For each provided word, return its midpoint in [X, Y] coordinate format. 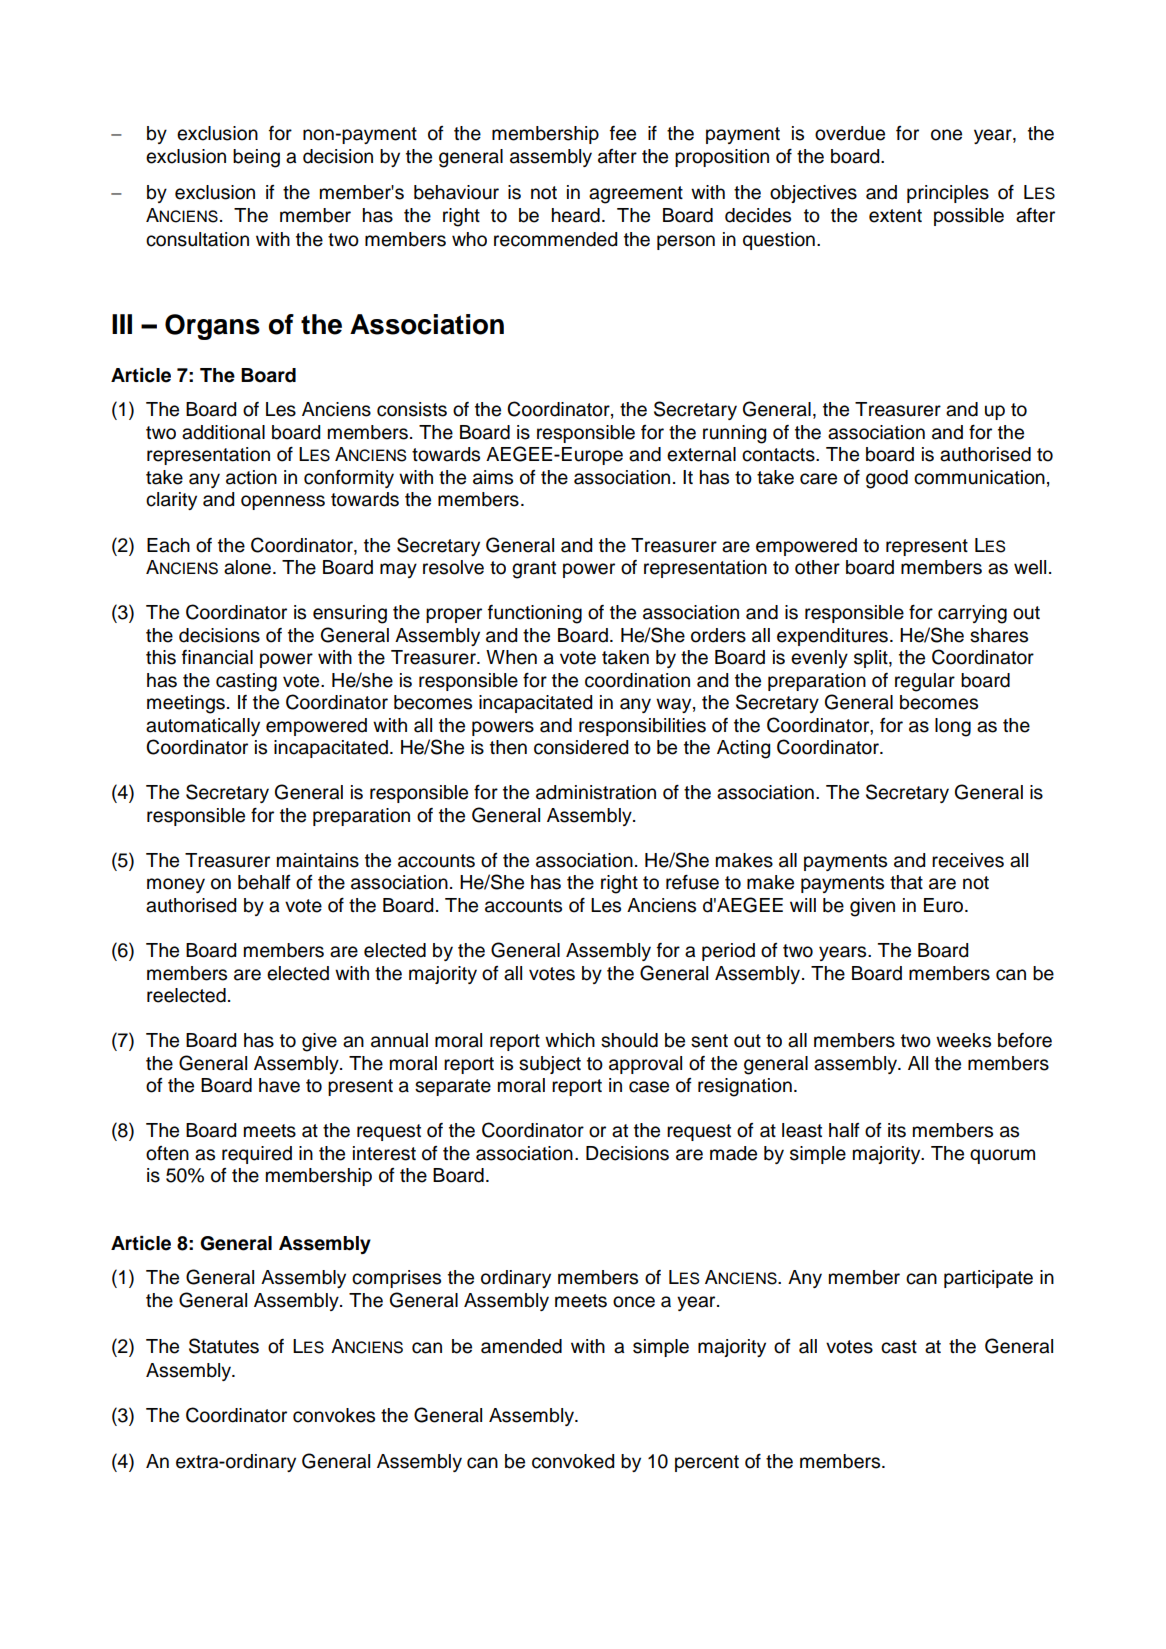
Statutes [224, 1346]
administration [596, 792]
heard [576, 215]
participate [988, 1279]
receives [968, 860]
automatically [203, 727]
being [256, 158]
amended [521, 1346]
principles [948, 194]
